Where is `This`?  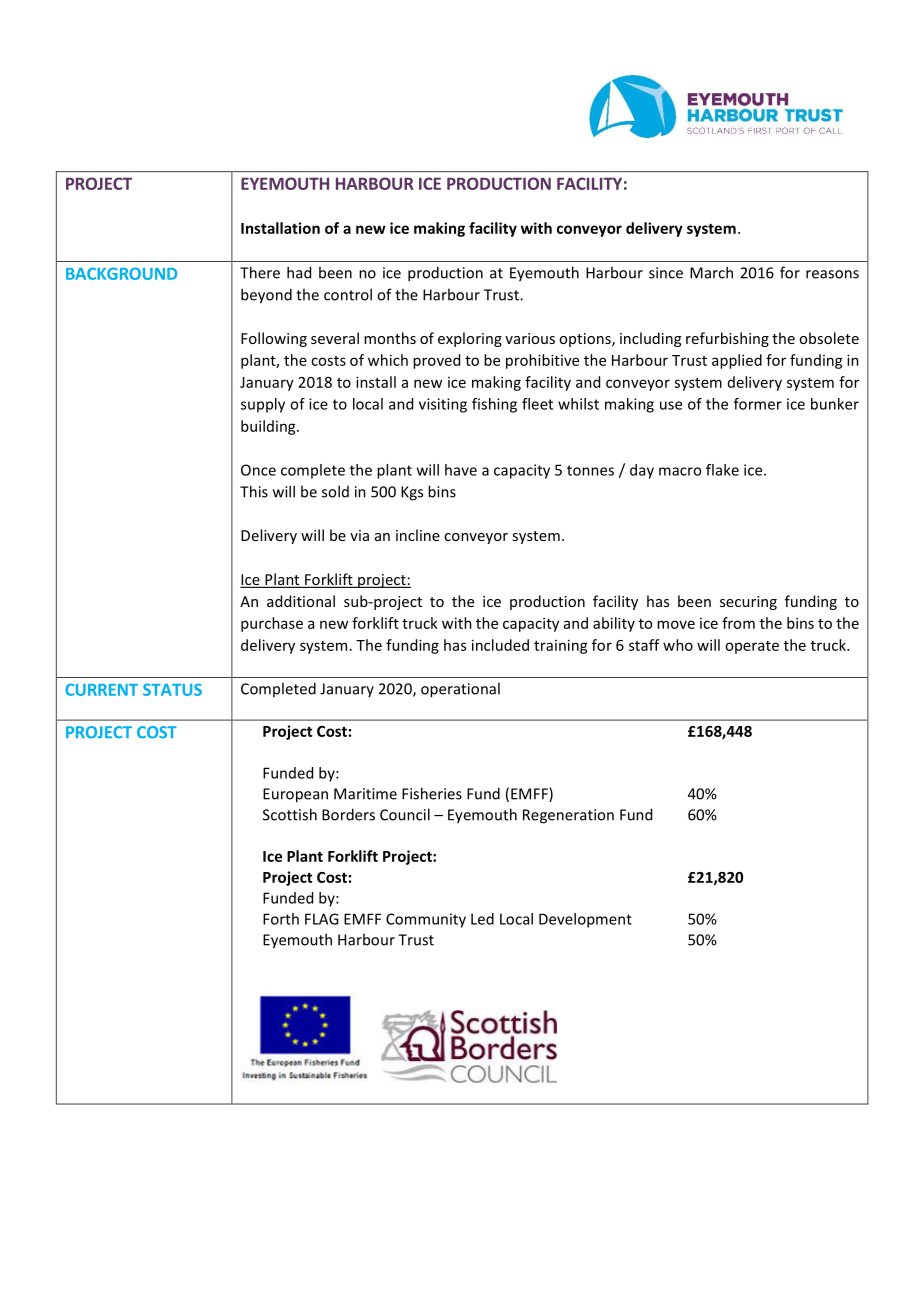
This is located at coordinates (254, 491).
